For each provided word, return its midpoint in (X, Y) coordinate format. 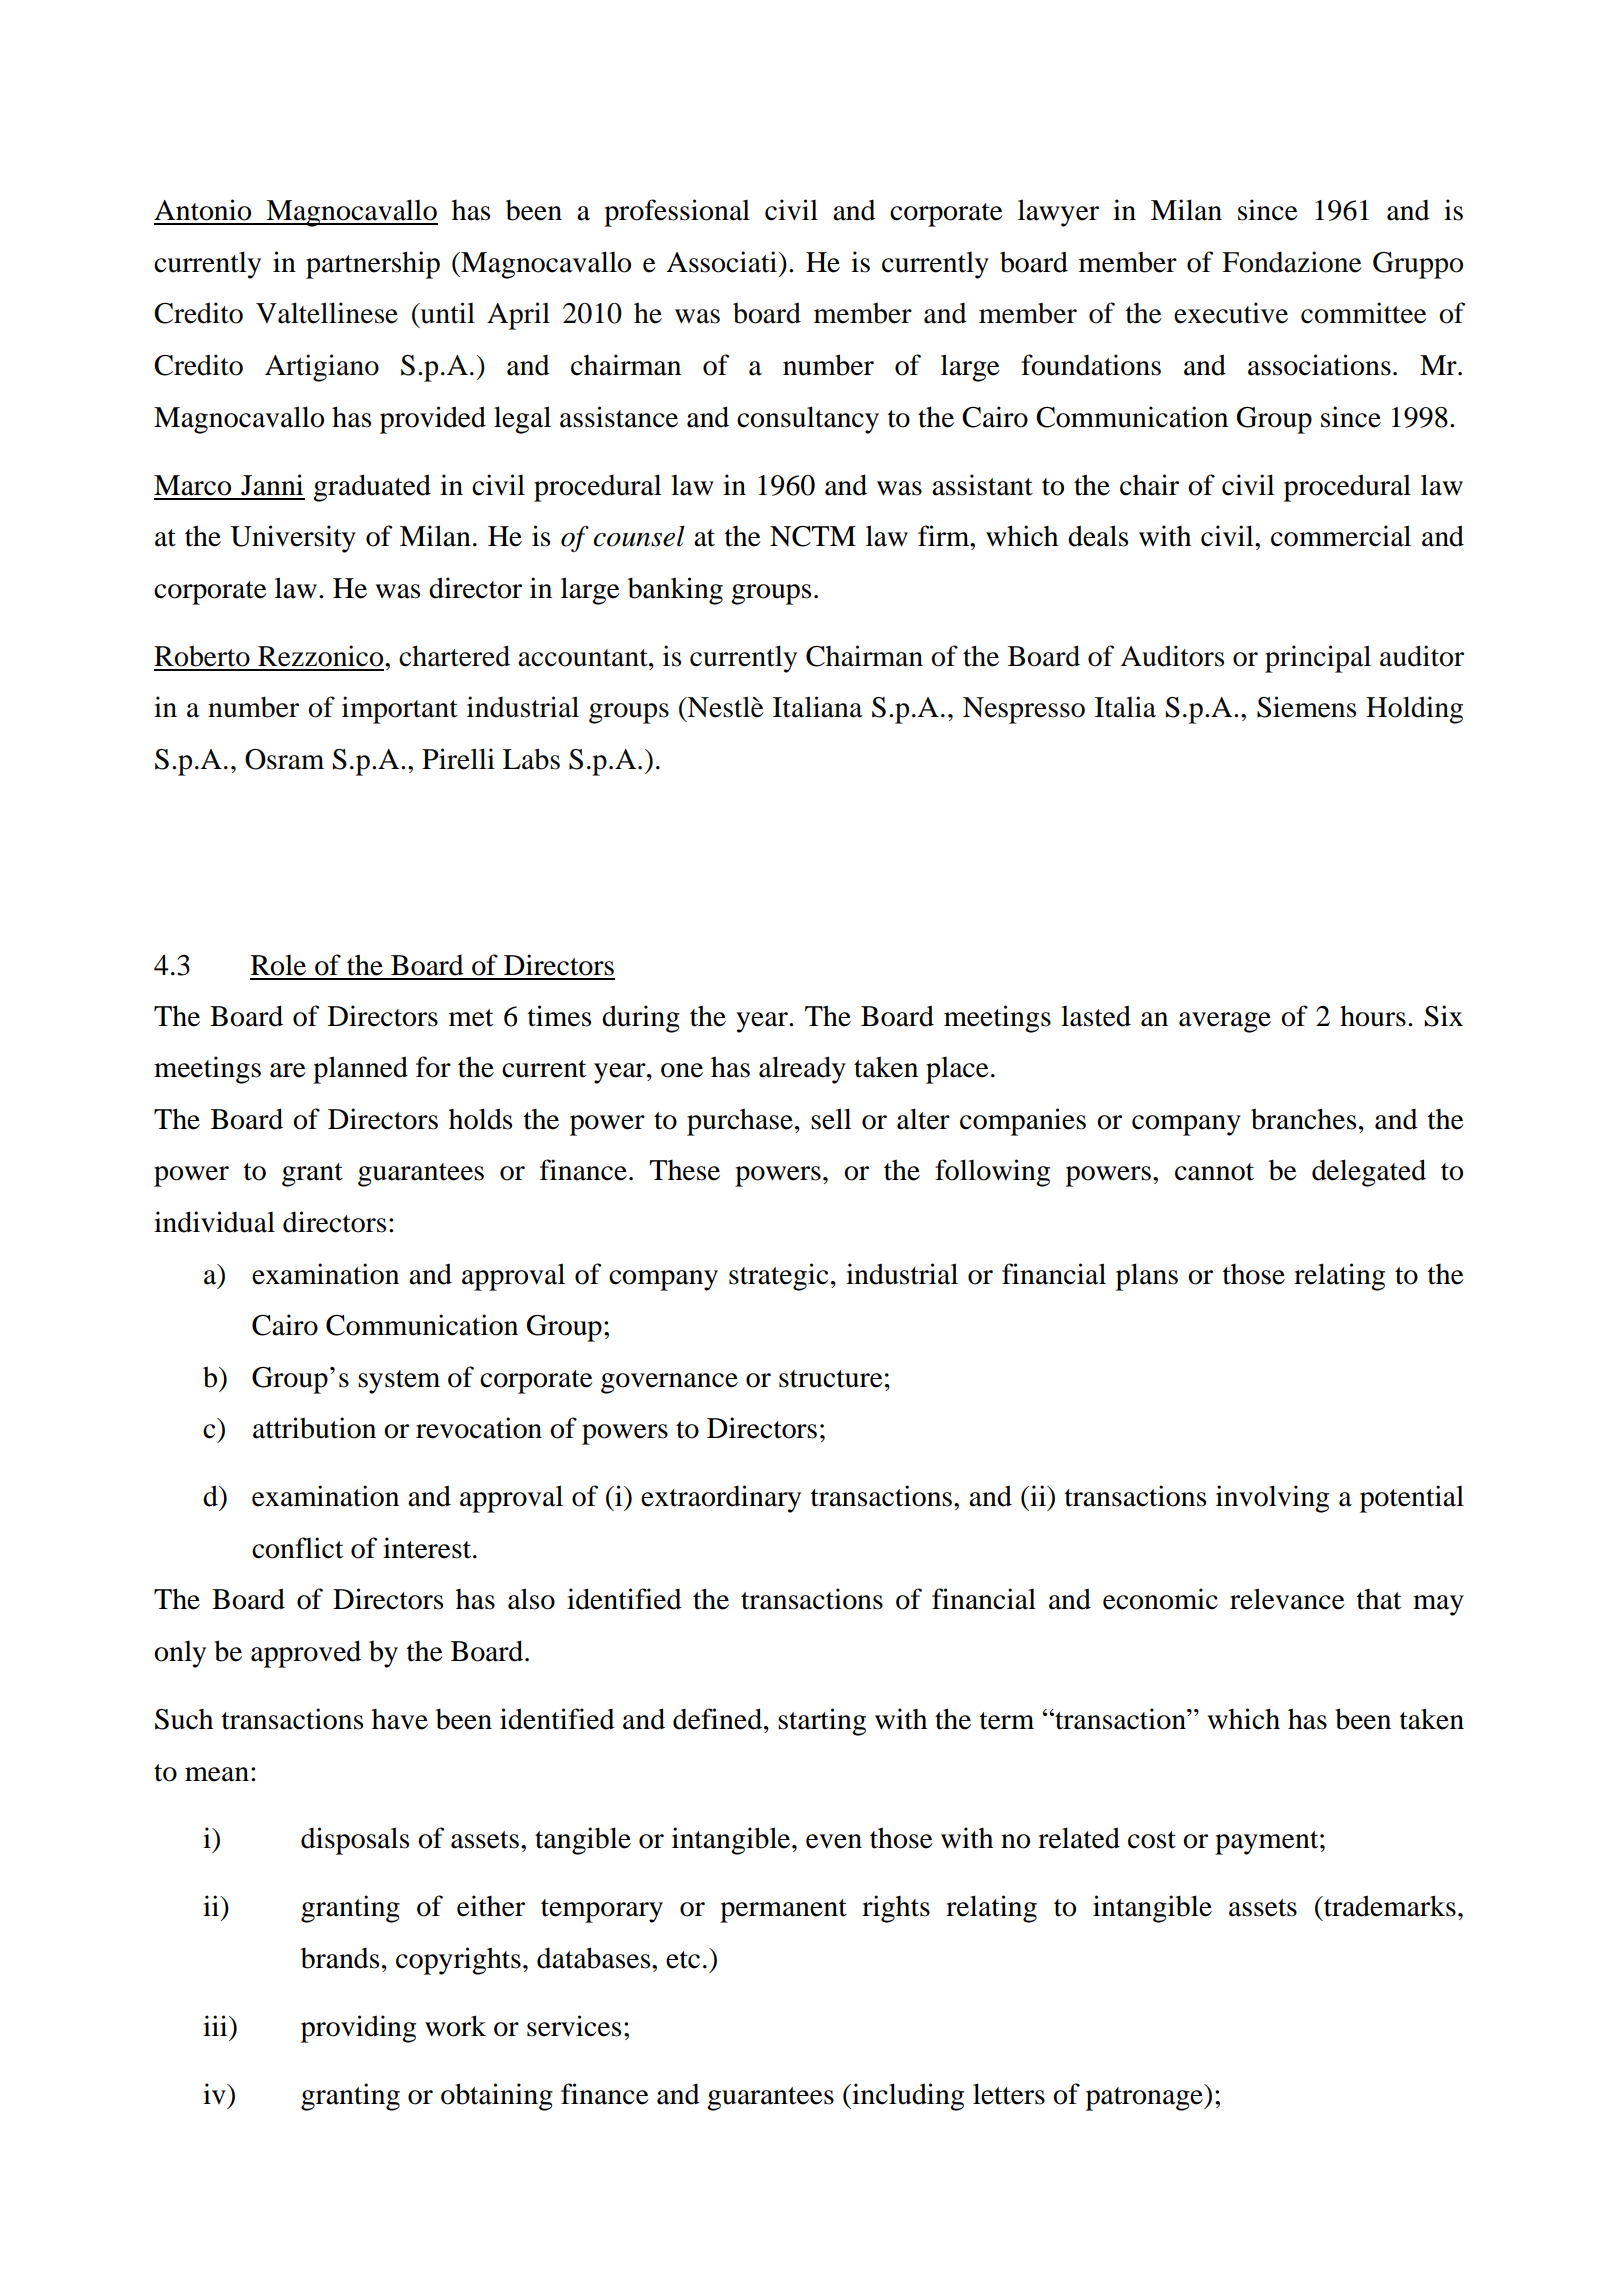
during (641, 1019)
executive (1231, 313)
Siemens (1306, 707)
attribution (314, 1428)
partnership (373, 265)
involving (1272, 1499)
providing (358, 2029)
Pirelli (458, 759)
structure (831, 1379)
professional (677, 213)
